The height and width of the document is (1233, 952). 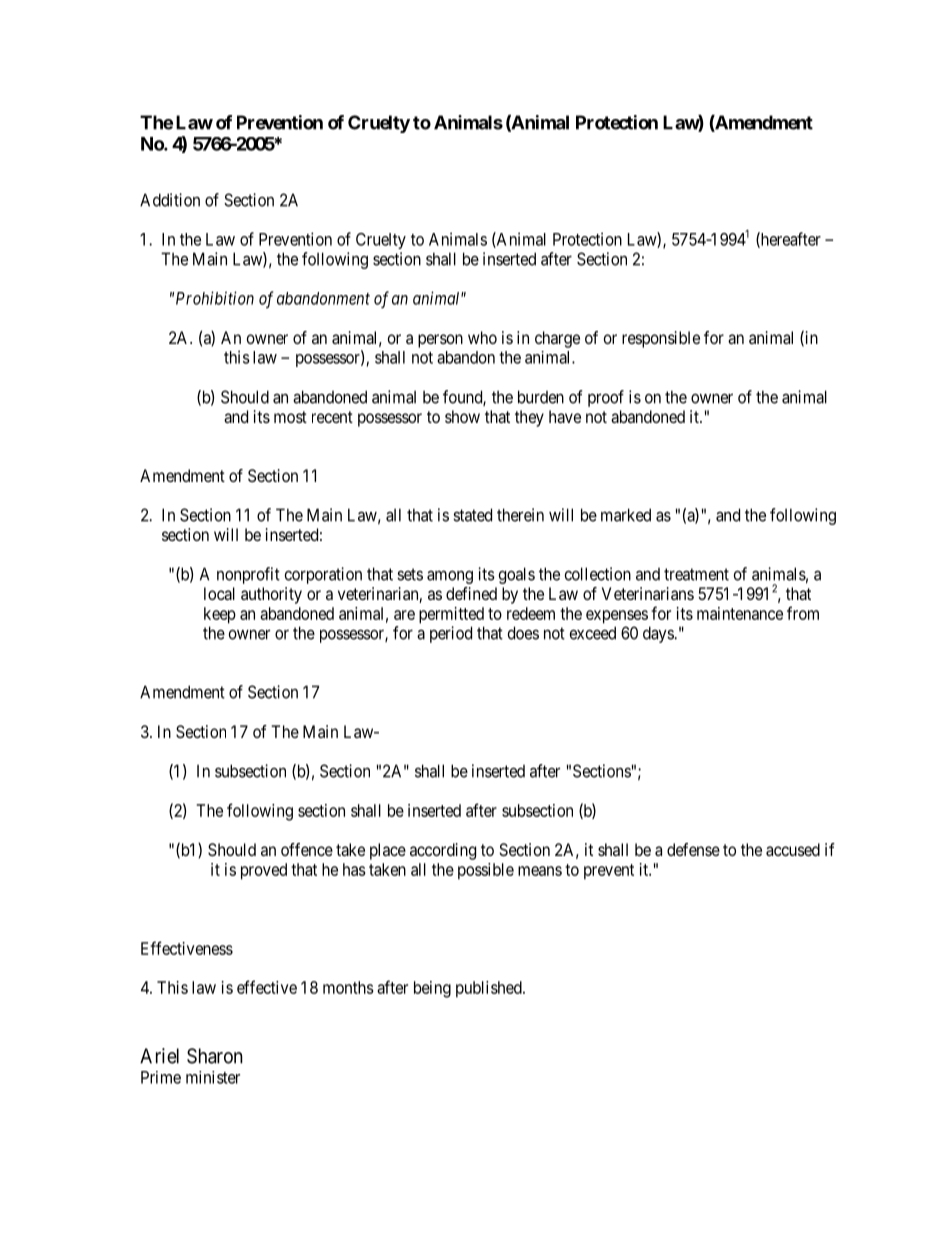 I want to click on who, so click(x=482, y=337).
